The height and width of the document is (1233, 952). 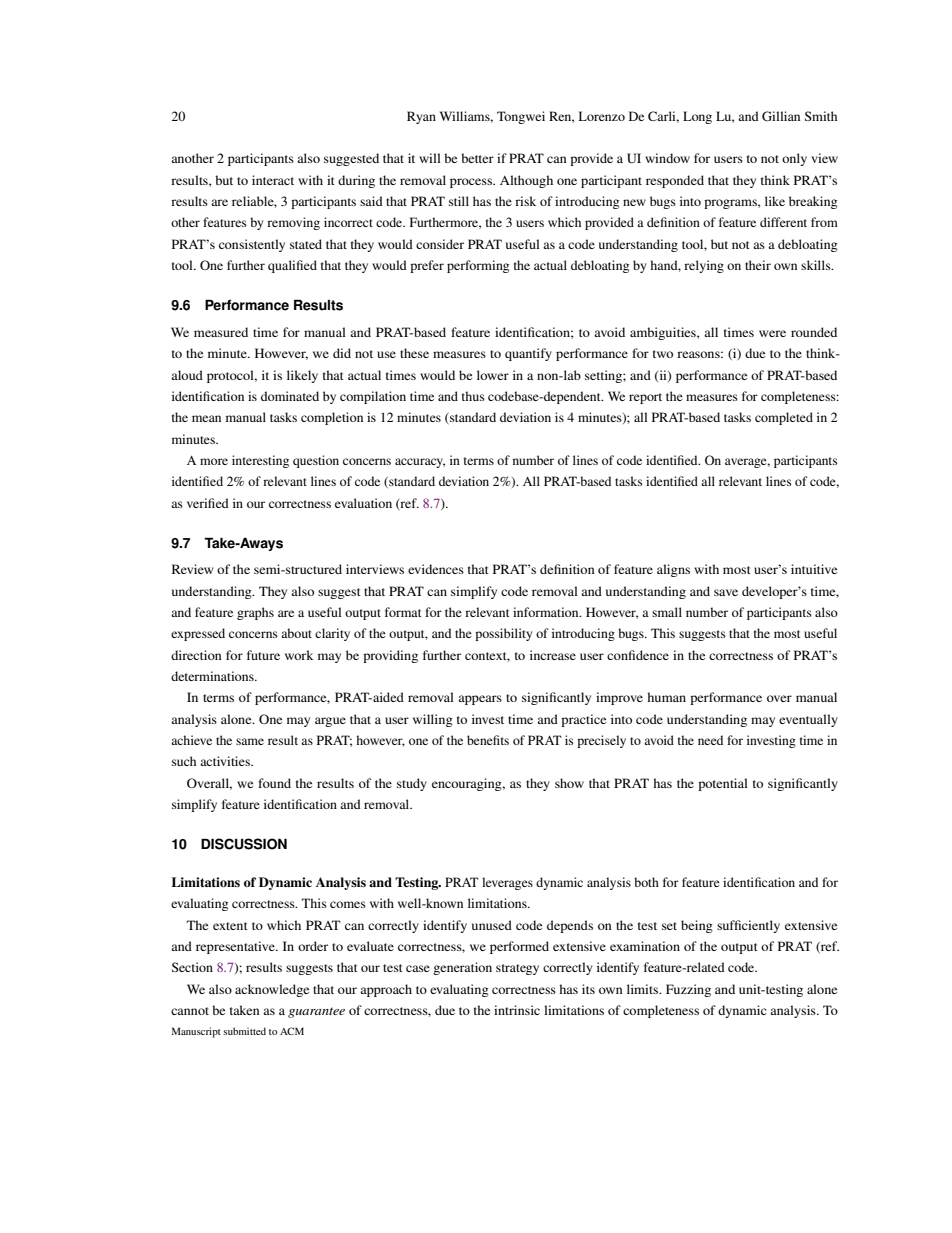 What do you see at coordinates (784, 418) in the document?
I see `completed` at bounding box center [784, 418].
